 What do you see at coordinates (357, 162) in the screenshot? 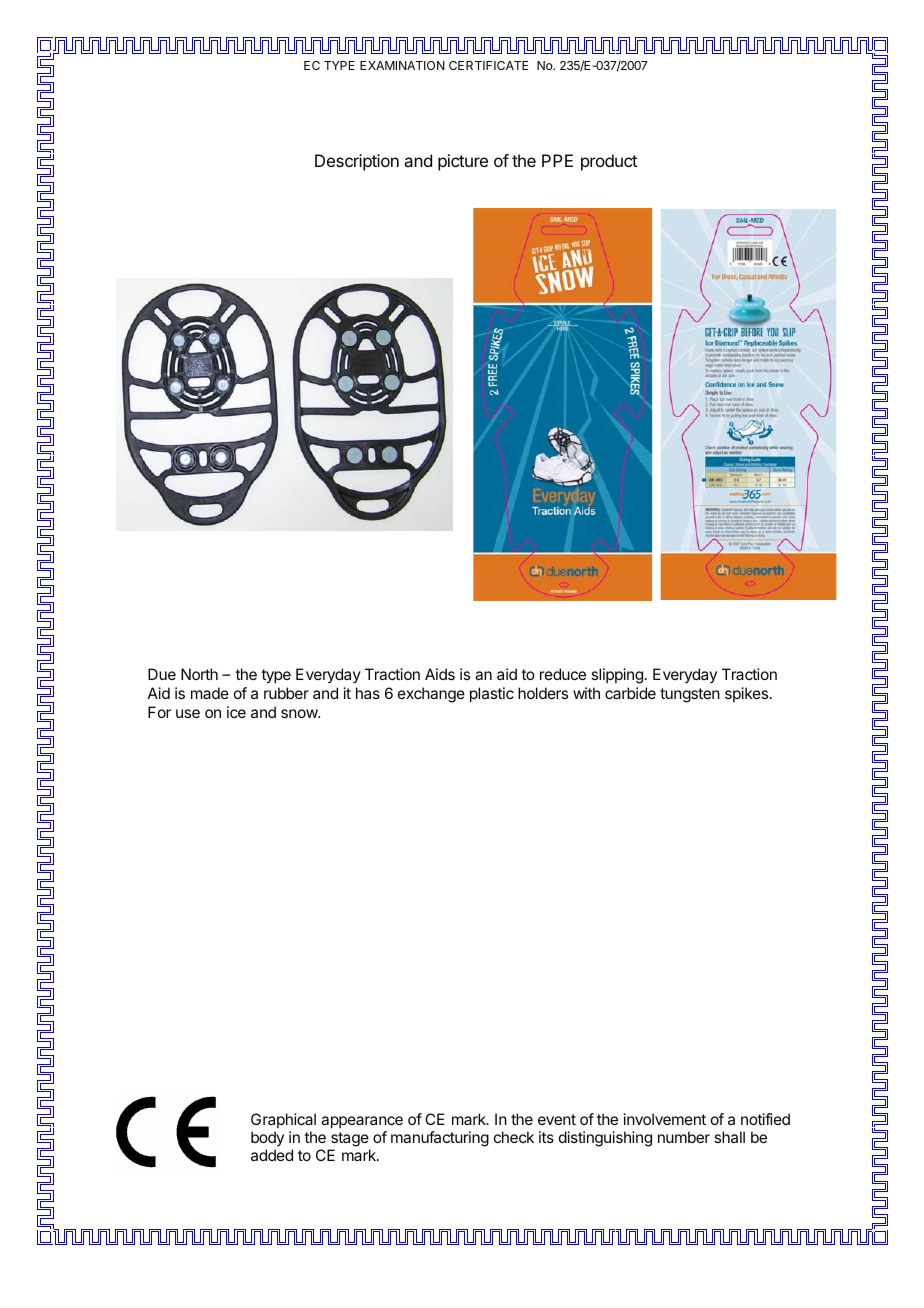
I see `Description` at bounding box center [357, 162].
